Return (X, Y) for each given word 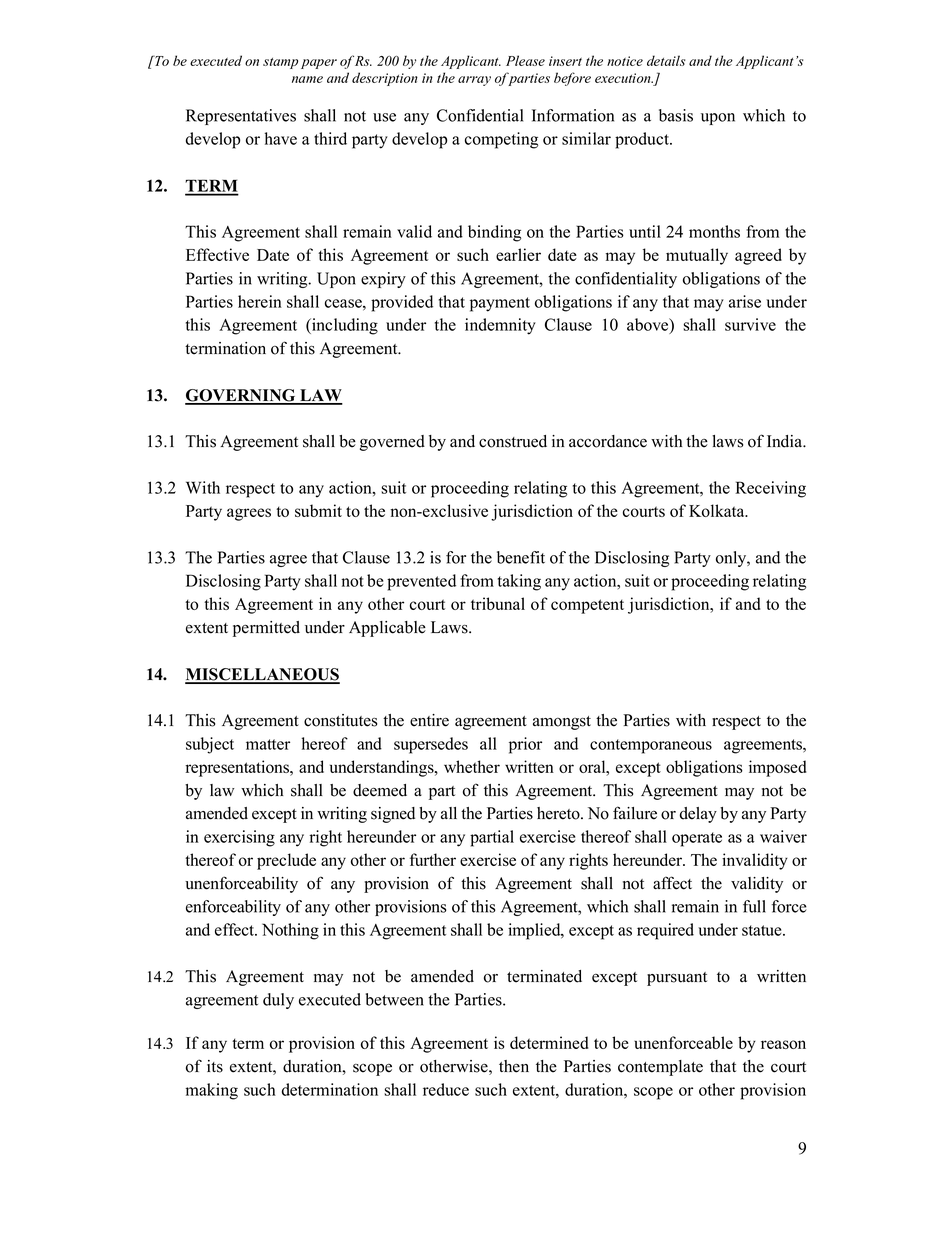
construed (513, 441)
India (786, 441)
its (215, 1066)
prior (525, 745)
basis (676, 115)
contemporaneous (651, 746)
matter (268, 744)
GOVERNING (241, 396)
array (474, 81)
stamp (280, 63)
